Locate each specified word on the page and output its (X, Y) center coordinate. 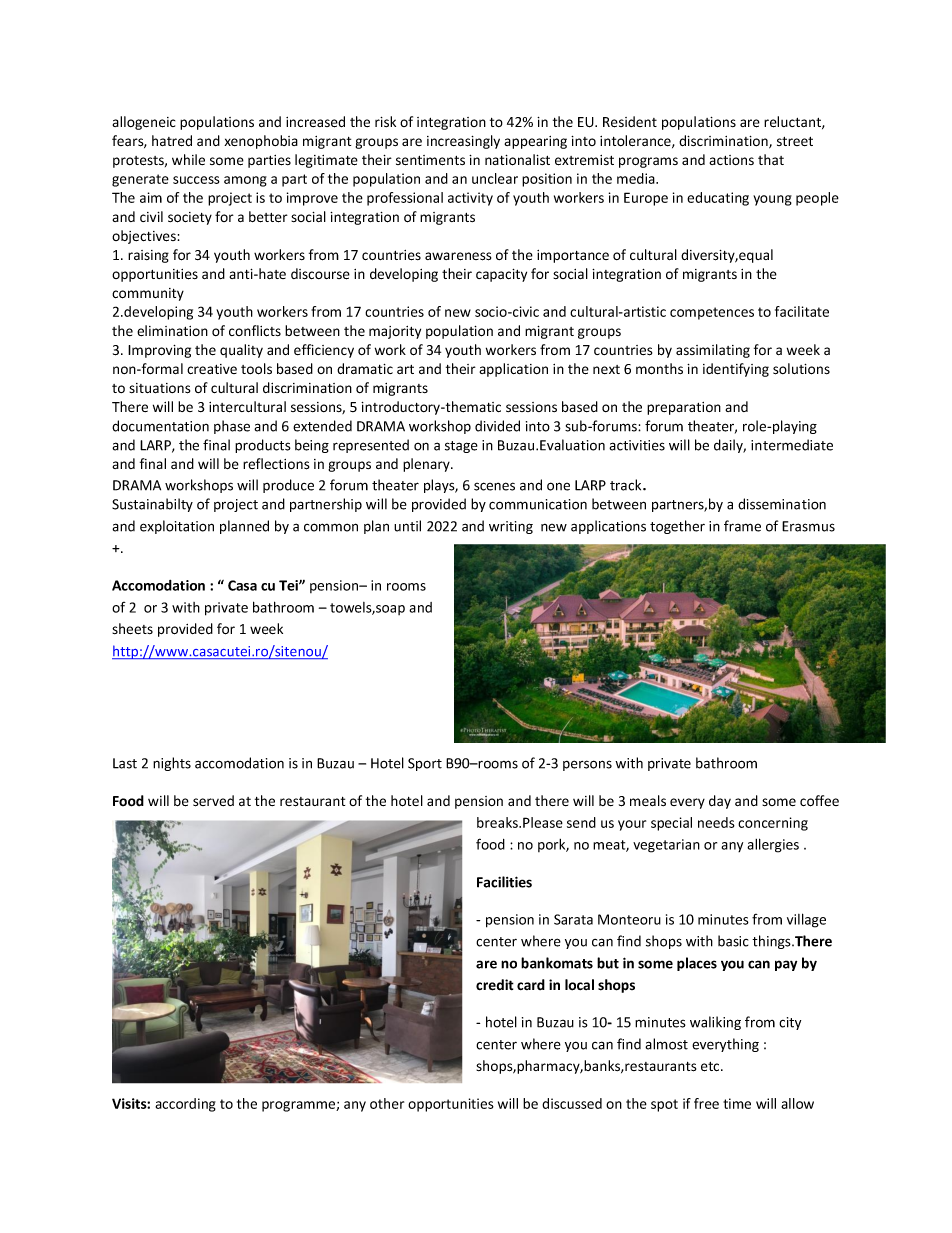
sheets (132, 628)
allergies (773, 845)
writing (511, 527)
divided (497, 426)
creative (212, 369)
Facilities (504, 882)
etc (711, 1067)
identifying (736, 370)
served (213, 801)
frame (742, 526)
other (387, 1103)
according (185, 1105)
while (188, 159)
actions (731, 160)
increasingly (463, 142)
